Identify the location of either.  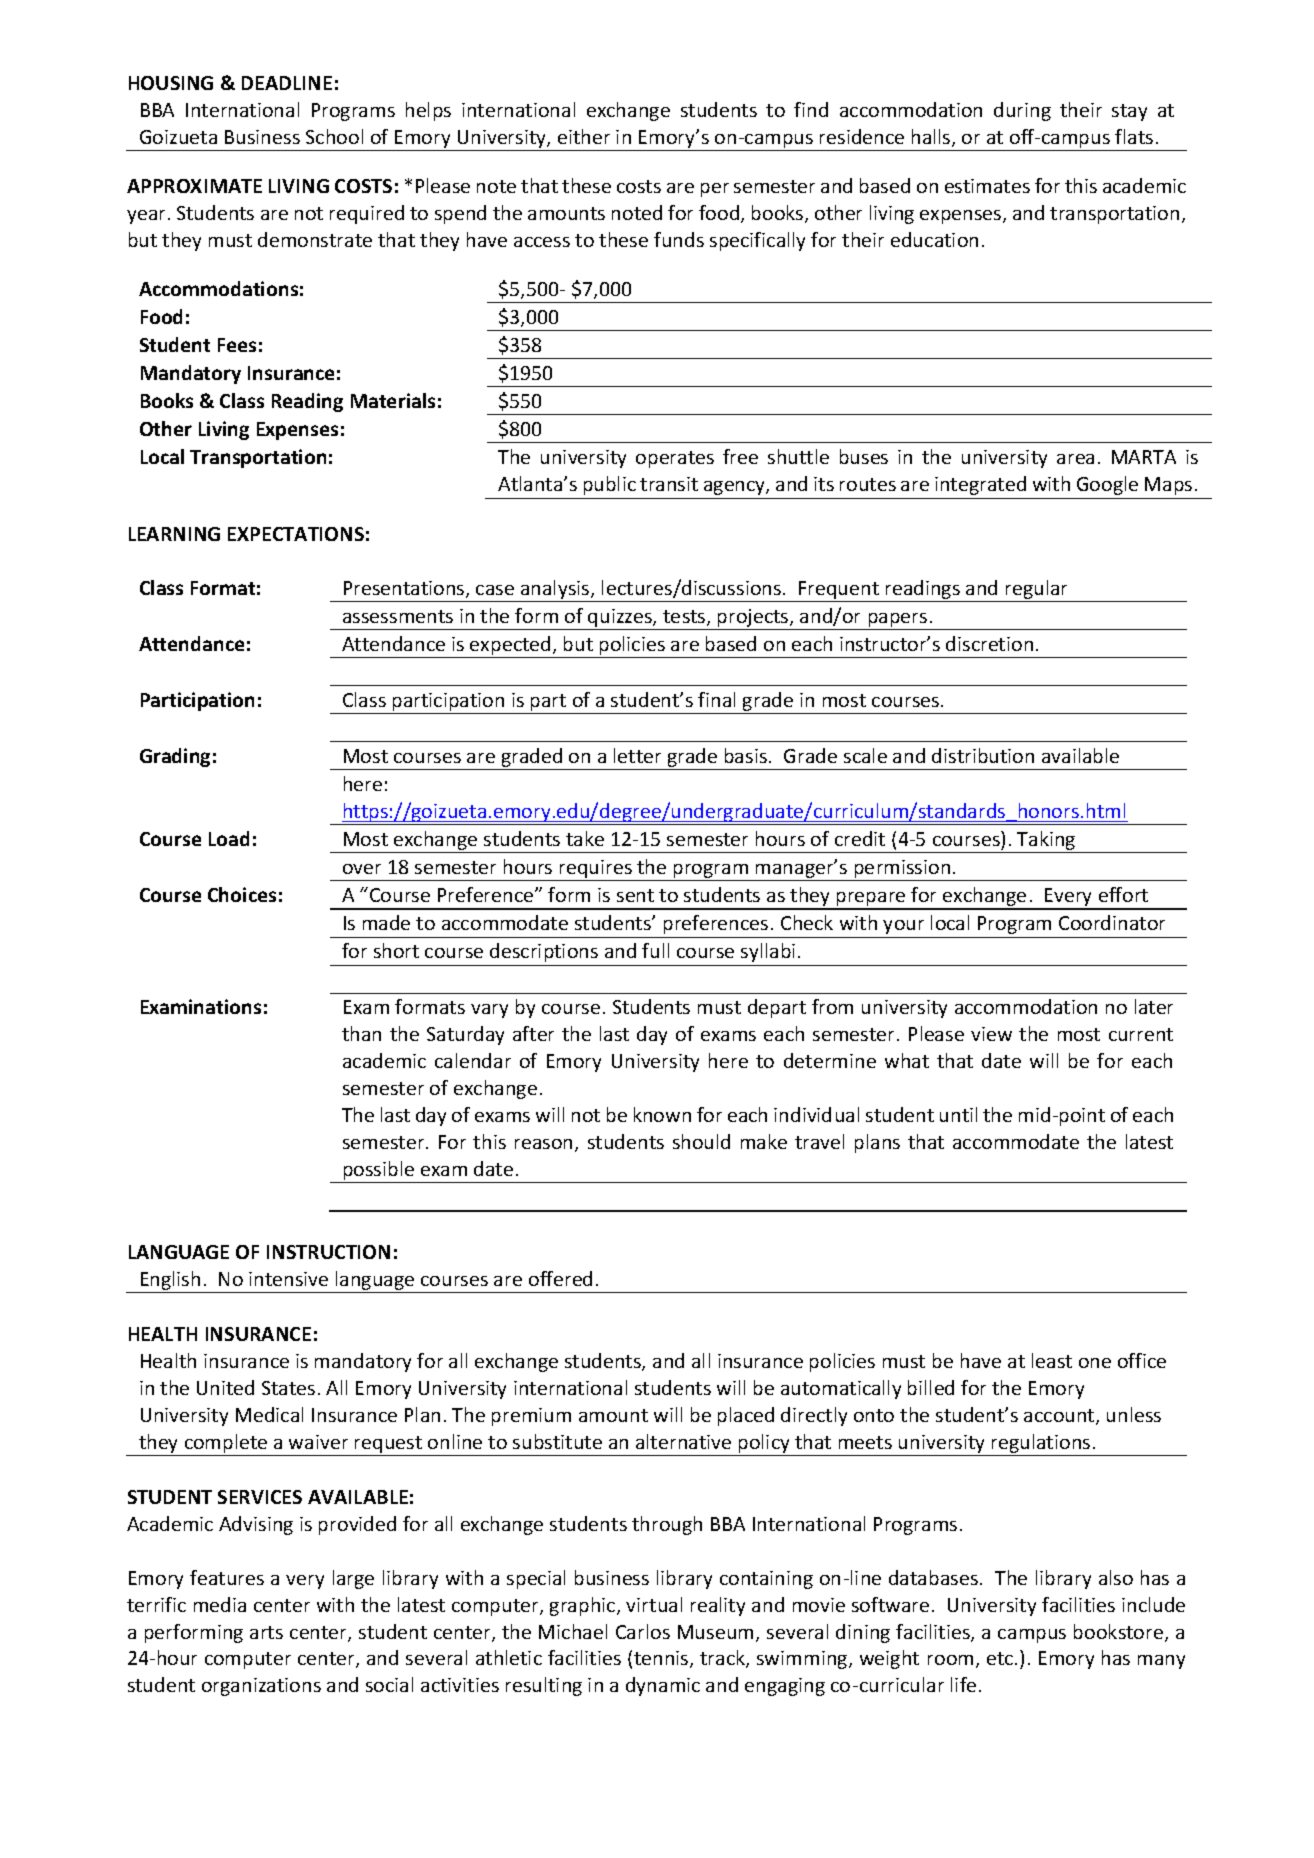
(584, 136).
